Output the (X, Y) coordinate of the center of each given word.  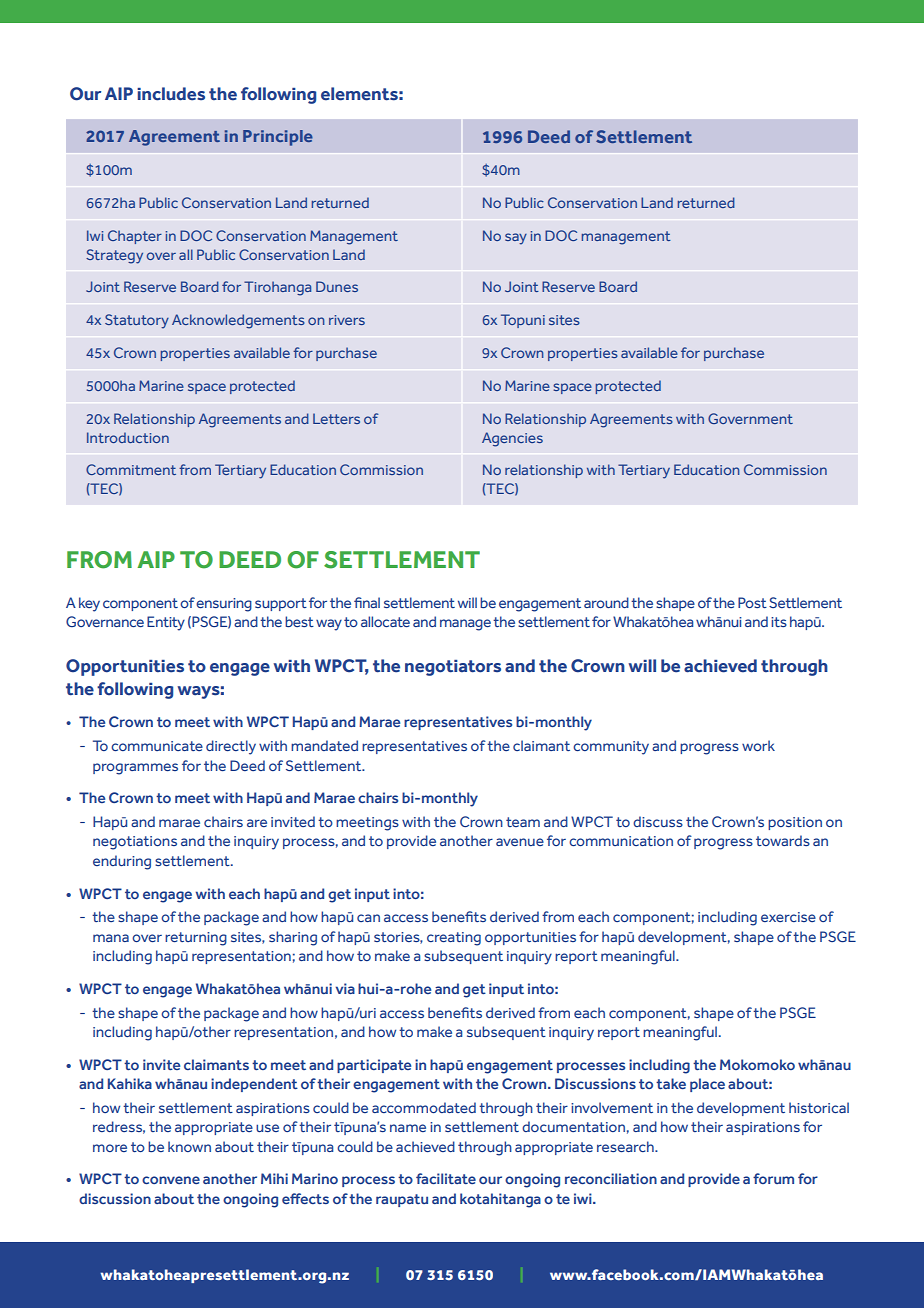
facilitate (446, 1178)
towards (783, 840)
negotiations (135, 843)
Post (752, 602)
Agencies (512, 439)
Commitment (131, 469)
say (516, 239)
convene (171, 1180)
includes (171, 94)
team (523, 822)
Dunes (337, 286)
